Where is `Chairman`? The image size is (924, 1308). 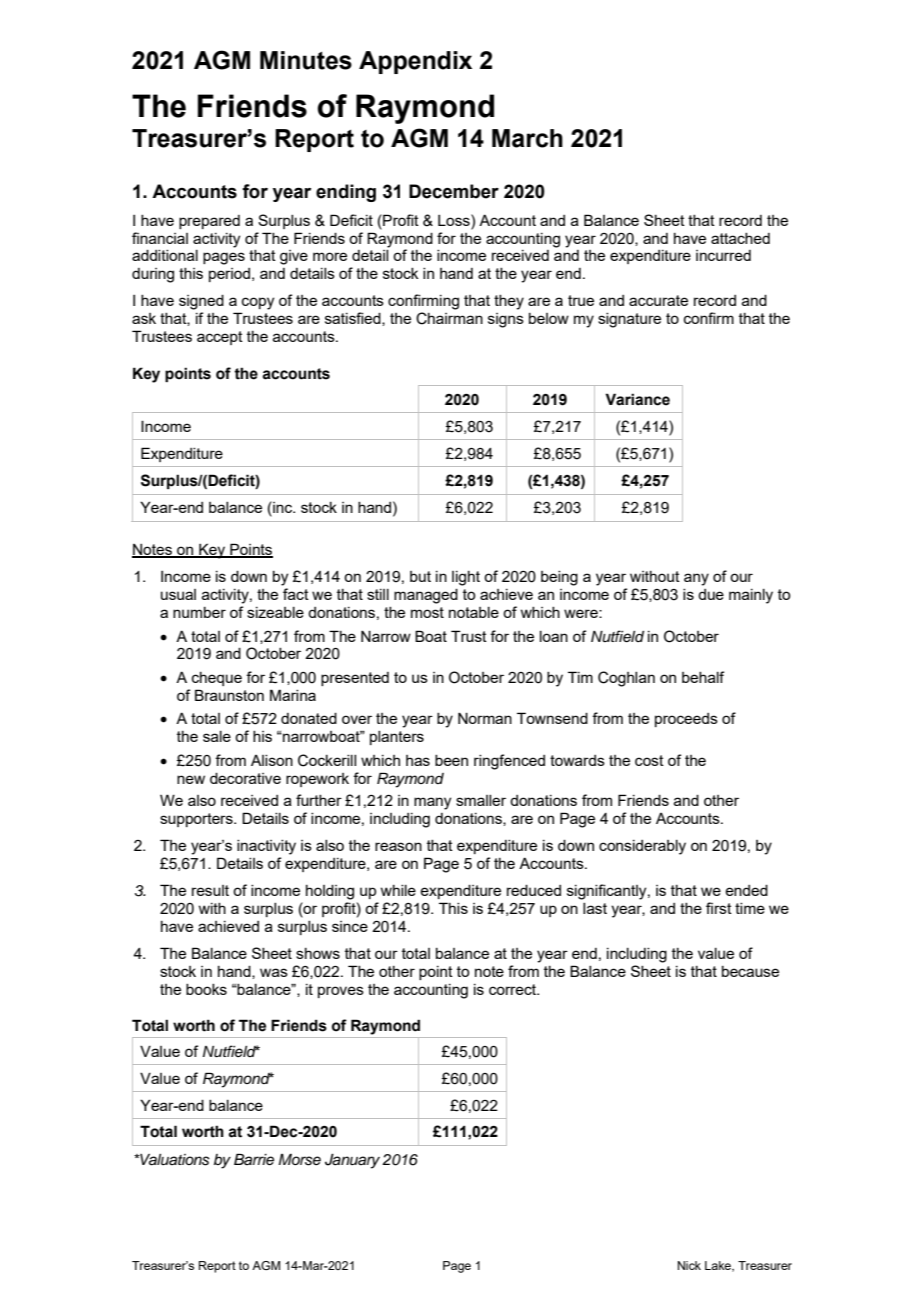 Chairman is located at coordinates (449, 318).
